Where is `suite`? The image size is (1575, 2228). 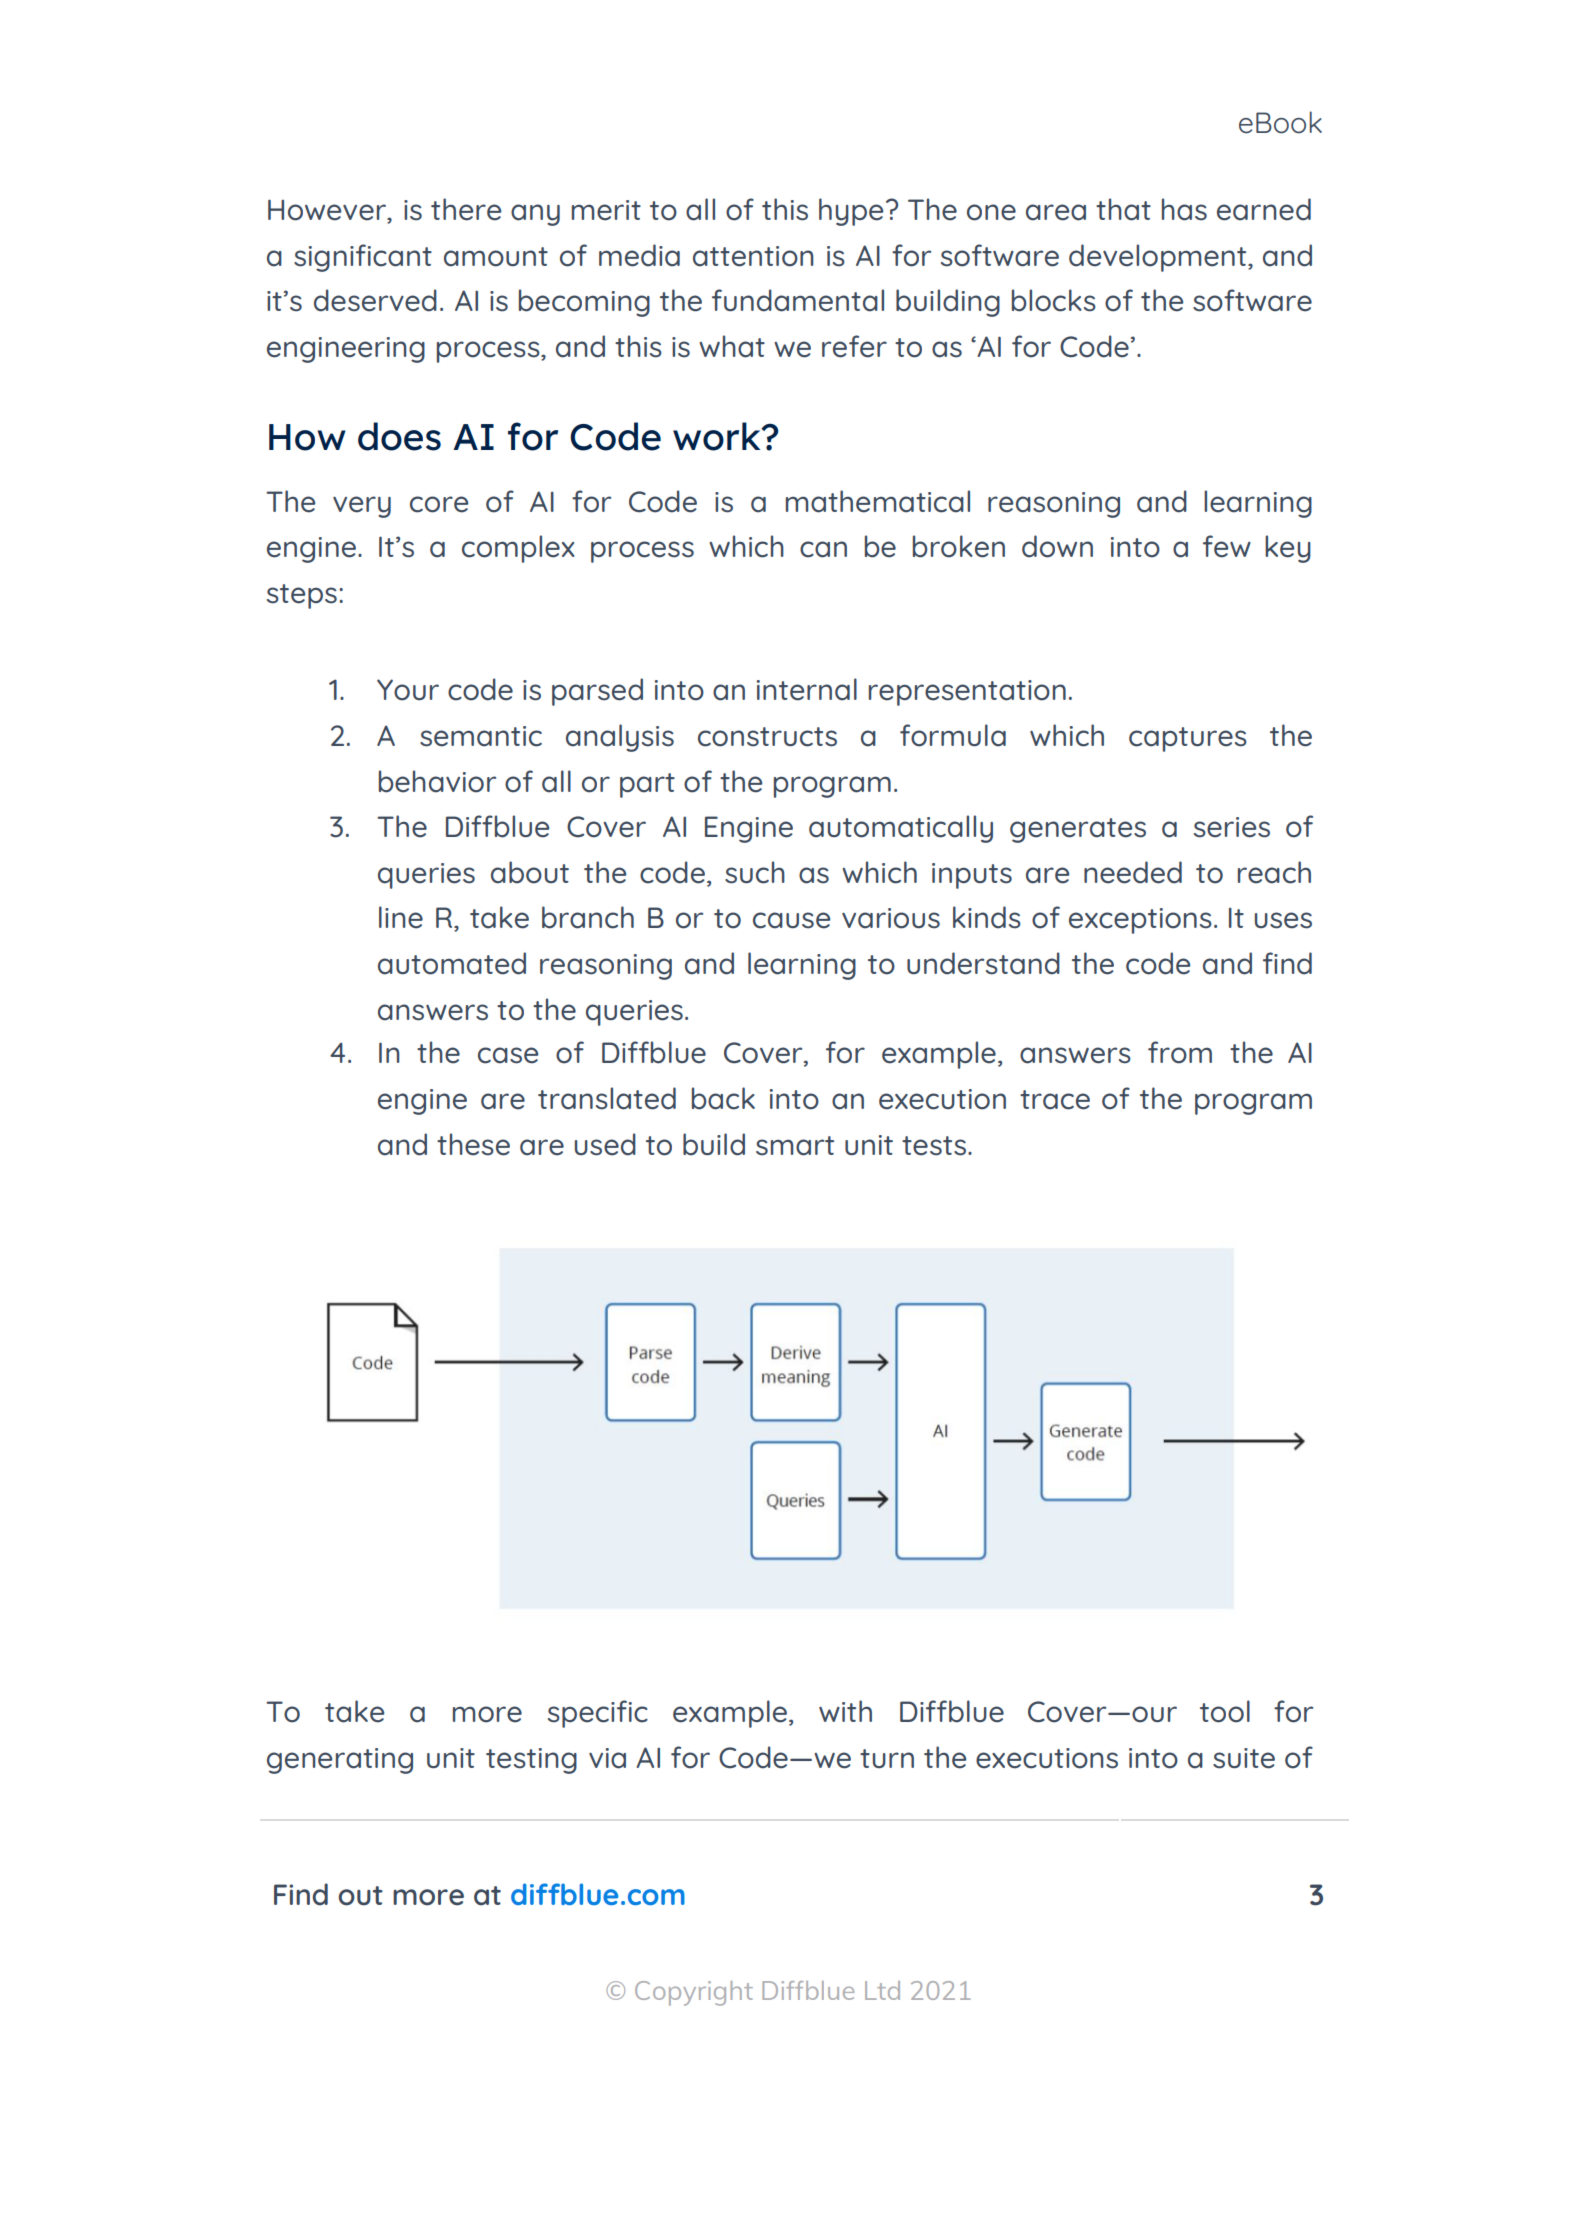 suite is located at coordinates (1244, 1758).
